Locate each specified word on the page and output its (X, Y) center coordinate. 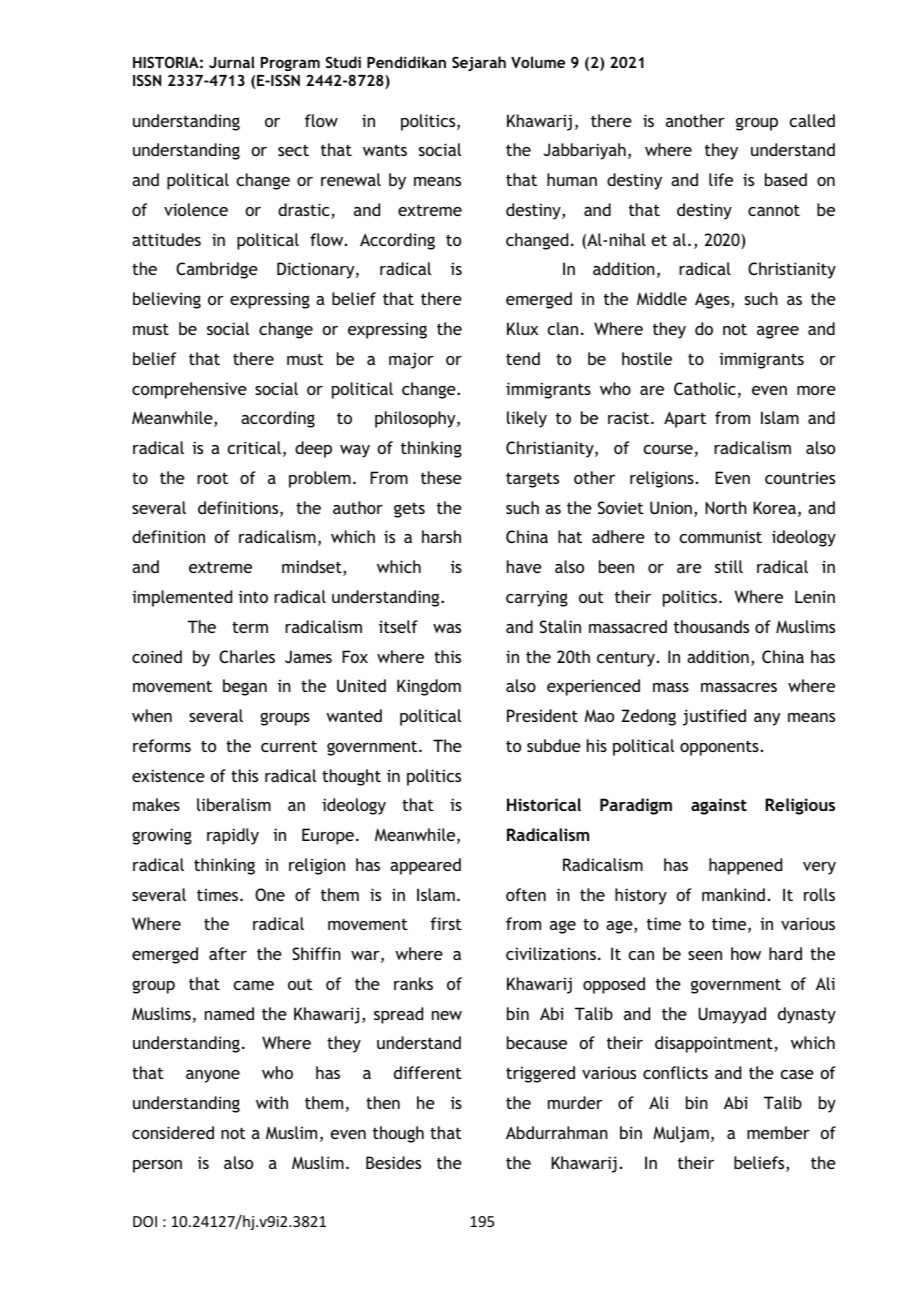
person (157, 1166)
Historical (544, 804)
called (812, 120)
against (719, 806)
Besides (393, 1162)
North (726, 507)
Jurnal (232, 62)
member (778, 1132)
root (212, 478)
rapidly (233, 836)
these (441, 477)
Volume (538, 62)
